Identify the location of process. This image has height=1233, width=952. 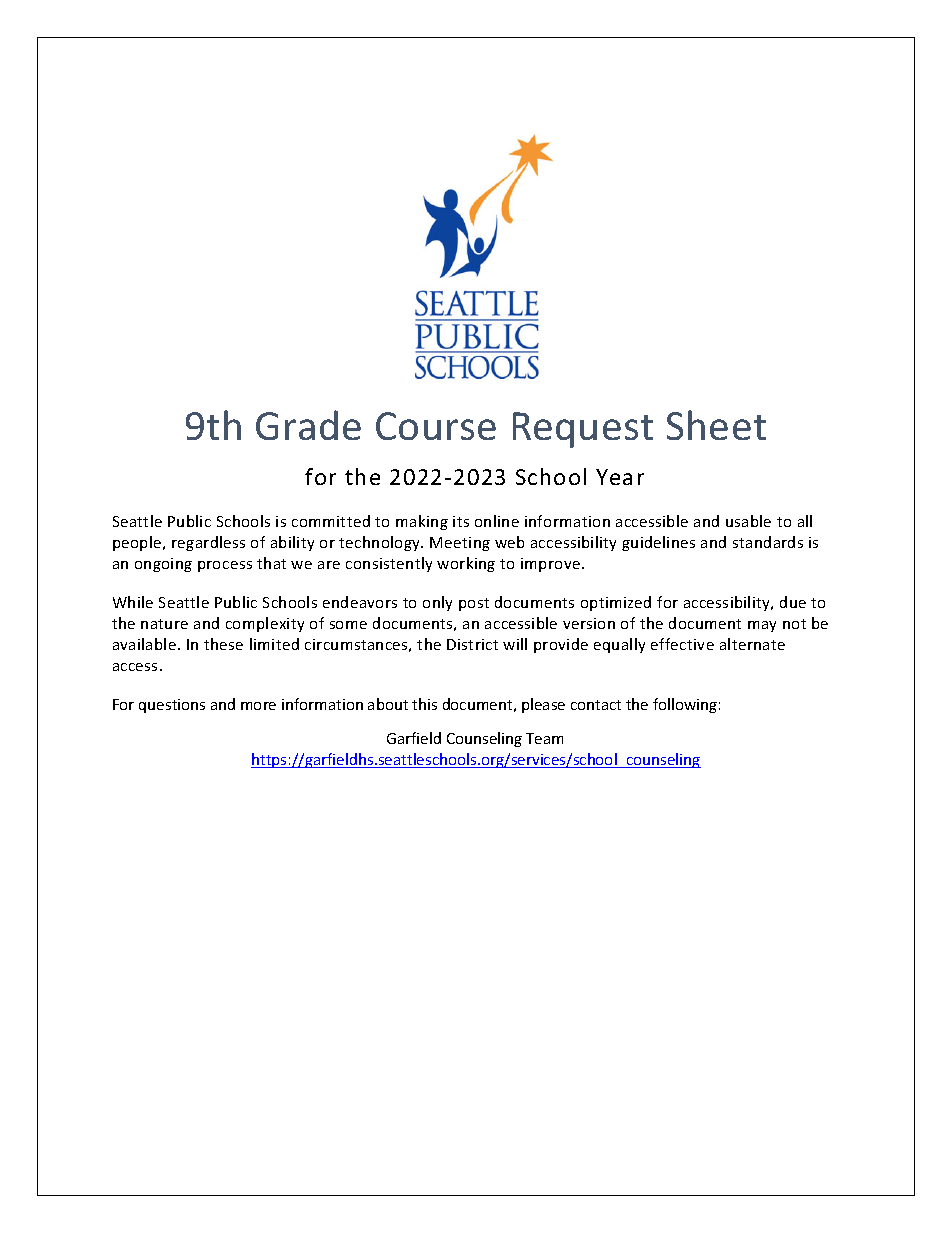
(225, 566).
